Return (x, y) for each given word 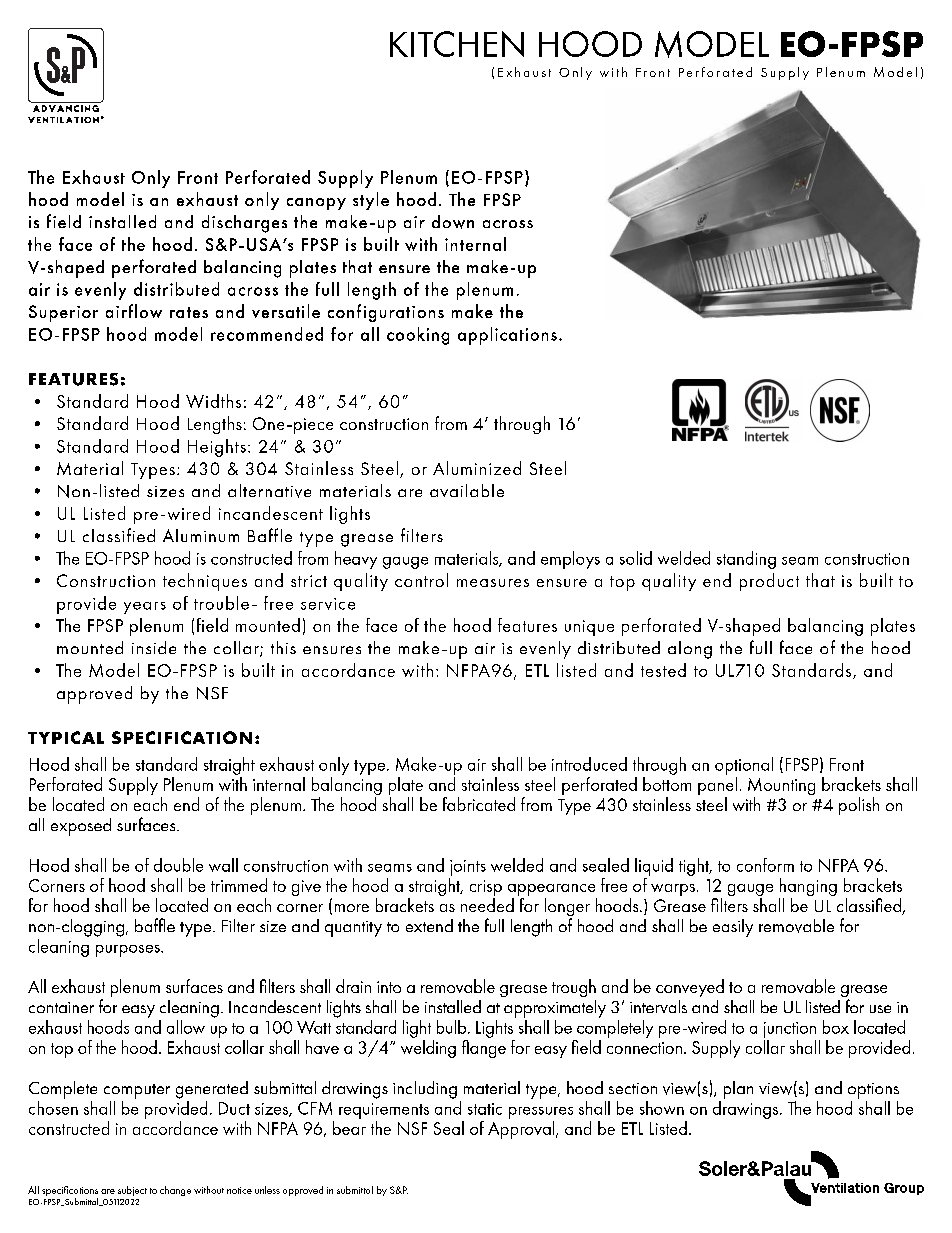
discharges (244, 224)
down (453, 222)
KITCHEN (457, 44)
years (145, 608)
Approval (522, 1130)
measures (493, 583)
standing (746, 560)
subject (132, 1191)
